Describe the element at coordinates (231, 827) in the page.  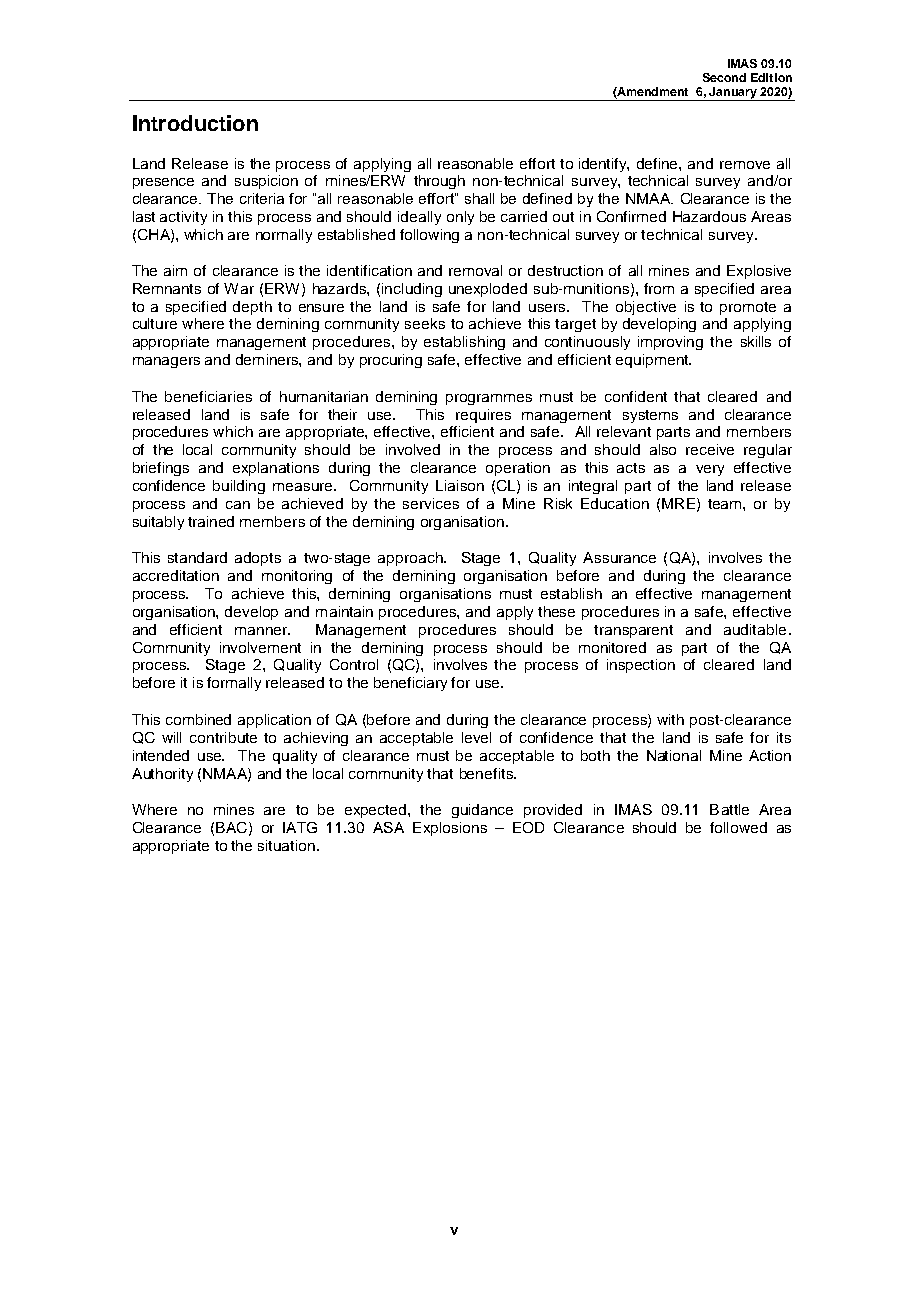
I see `BAC` at that location.
